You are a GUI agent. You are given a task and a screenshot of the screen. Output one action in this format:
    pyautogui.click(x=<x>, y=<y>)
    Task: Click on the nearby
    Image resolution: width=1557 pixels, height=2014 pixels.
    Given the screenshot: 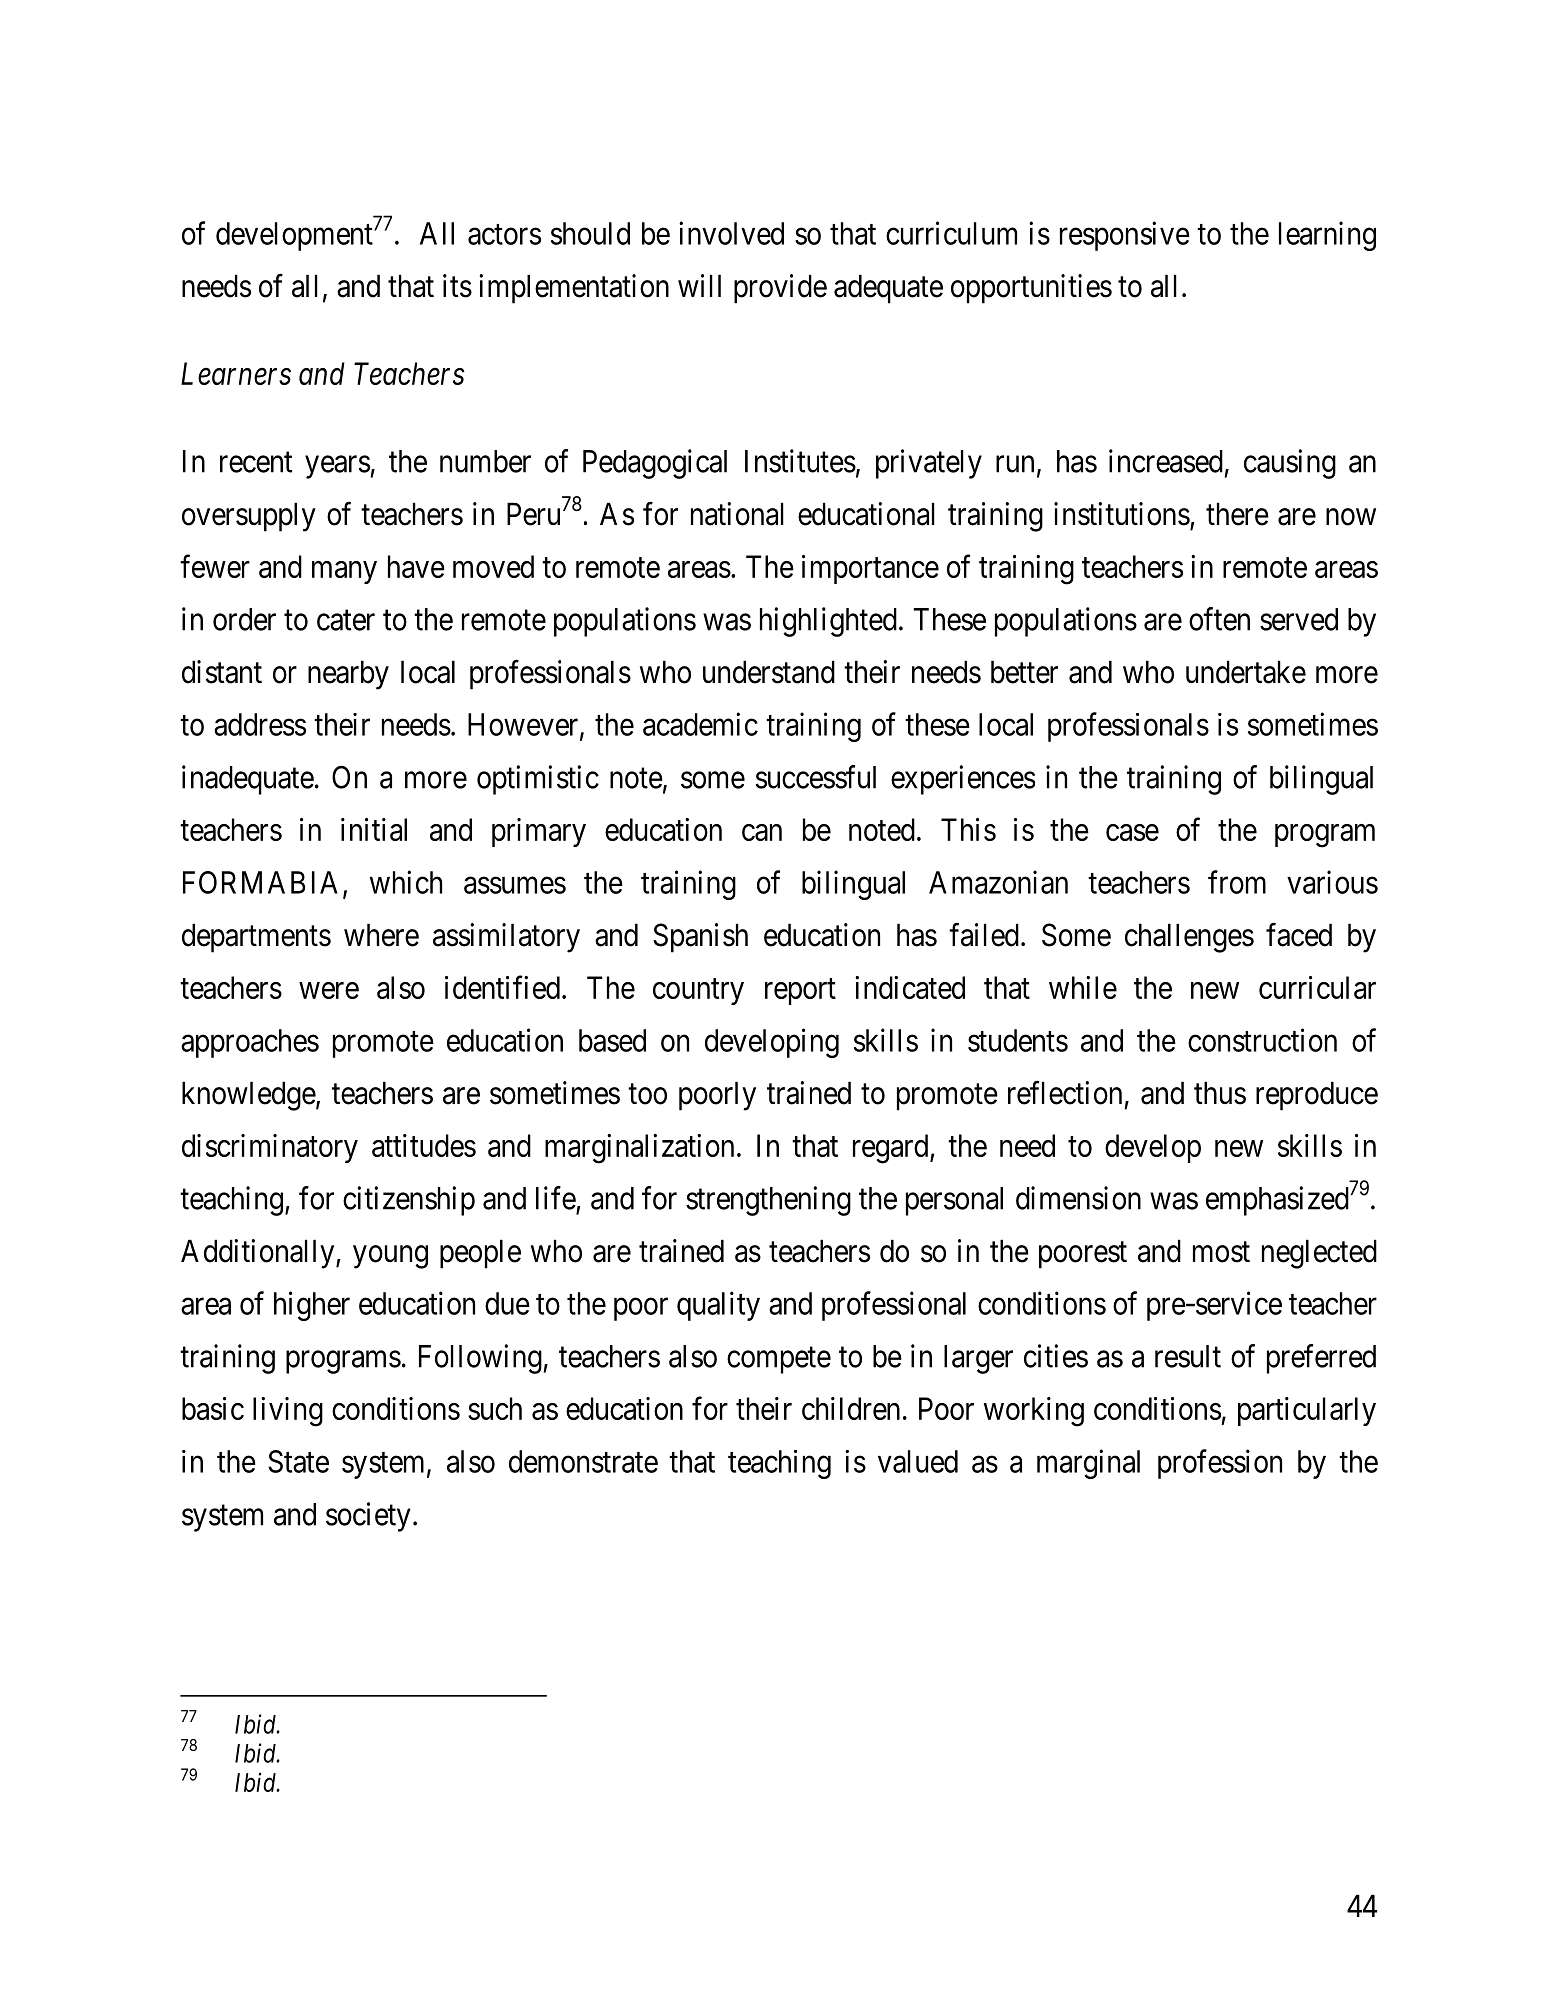 What is the action you would take?
    pyautogui.click(x=348, y=675)
